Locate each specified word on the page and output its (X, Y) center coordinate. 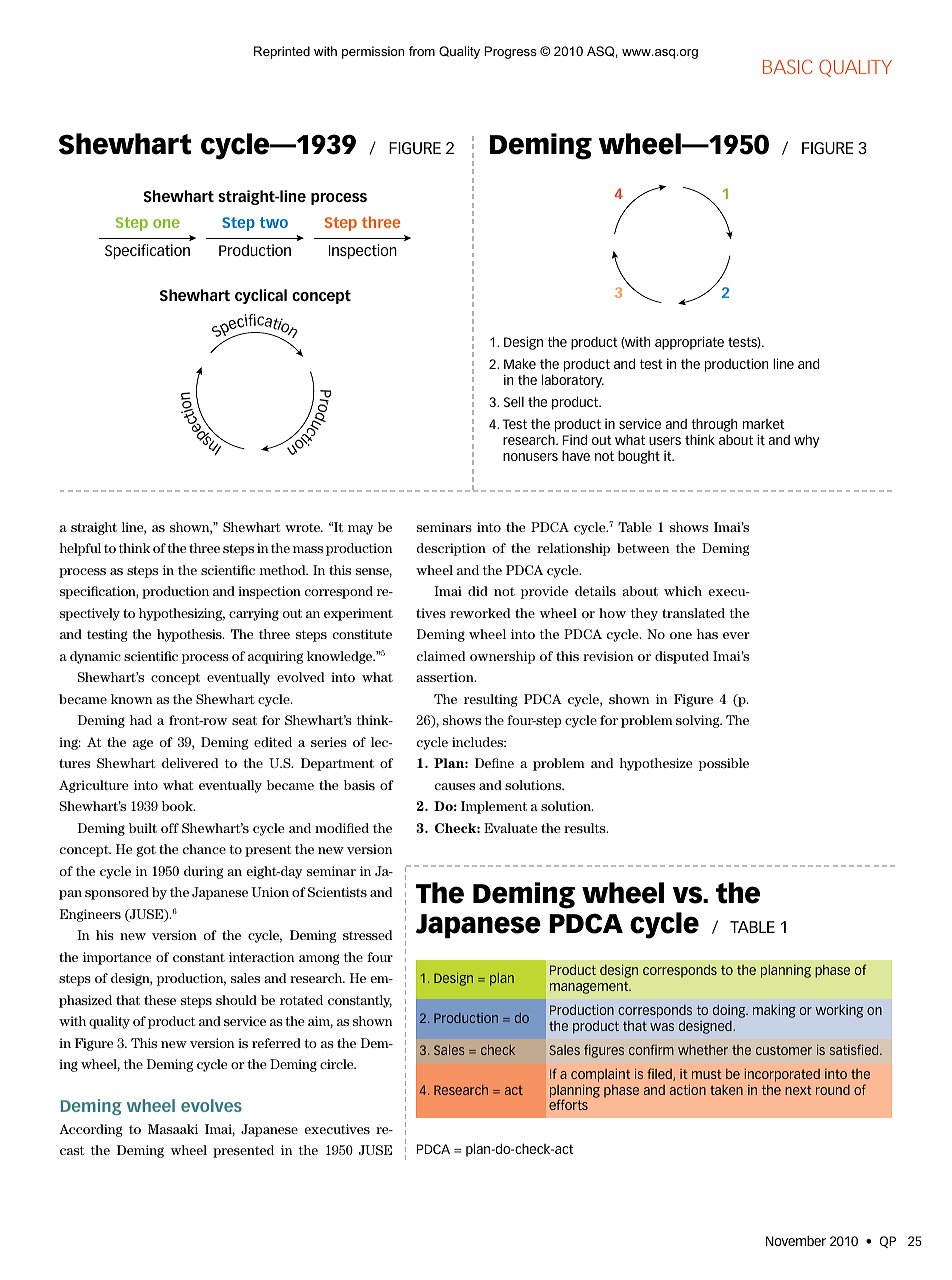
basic (788, 66)
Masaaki (173, 1129)
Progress (510, 52)
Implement (494, 807)
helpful (80, 549)
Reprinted (282, 52)
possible (724, 764)
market (764, 424)
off (170, 828)
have (576, 455)
